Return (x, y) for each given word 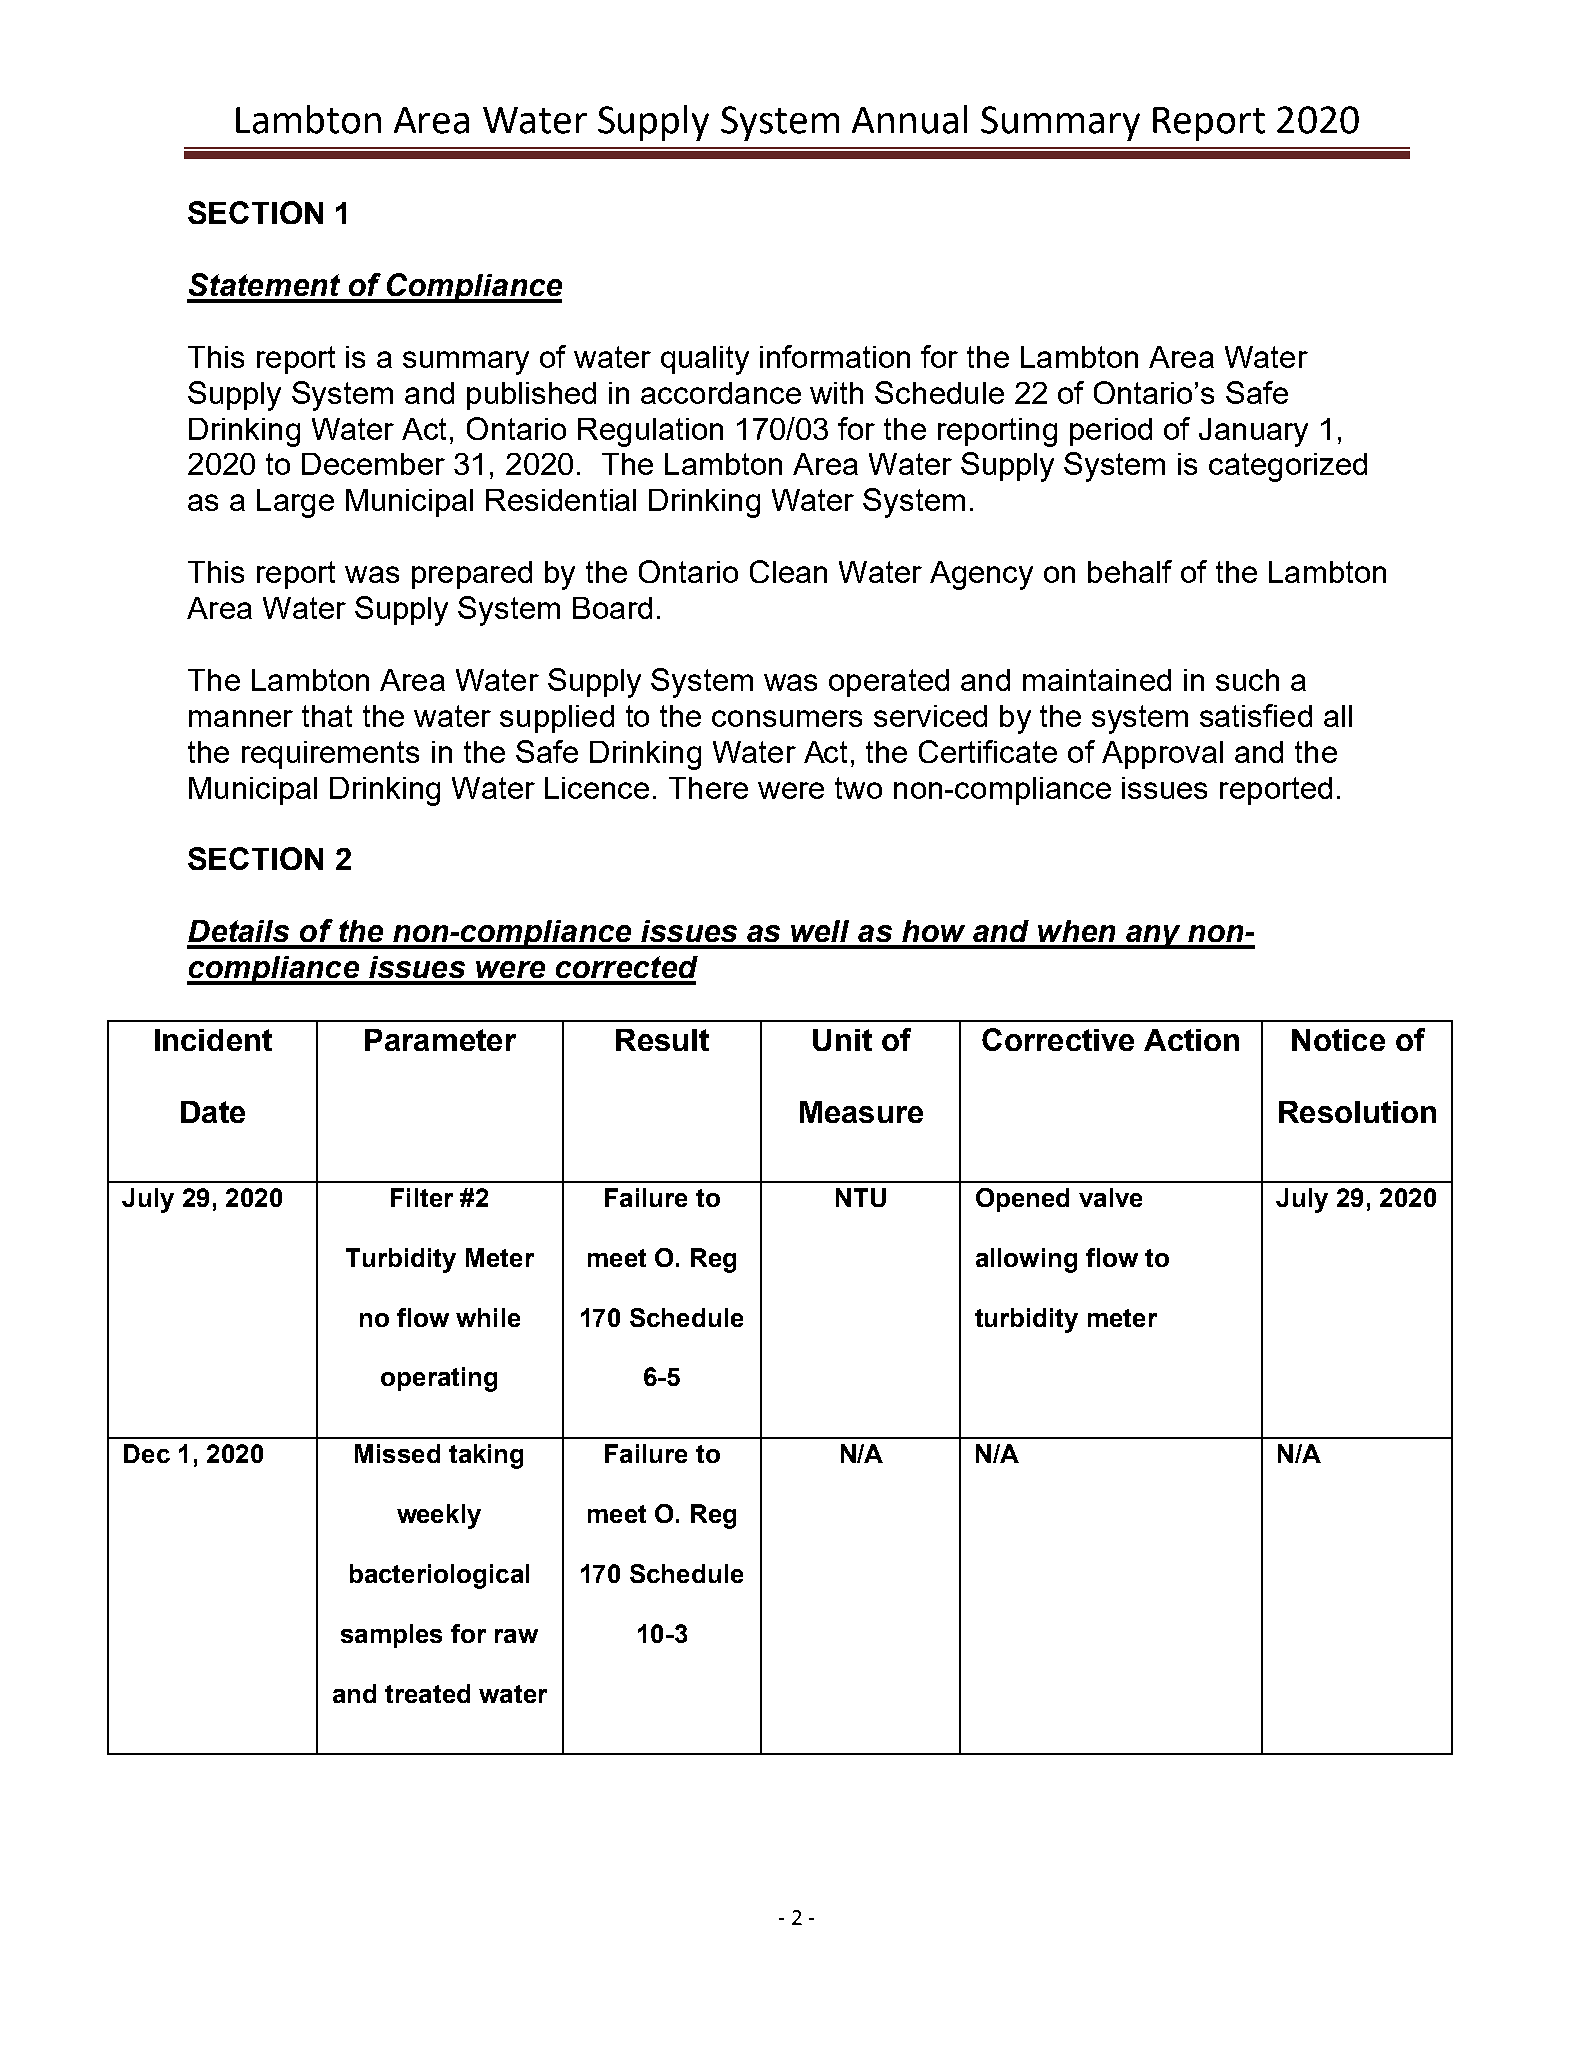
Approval (1162, 755)
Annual (909, 119)
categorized (1288, 467)
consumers (787, 718)
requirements (330, 755)
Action (1191, 1040)
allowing (1026, 1260)
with (836, 393)
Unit (842, 1040)
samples (391, 1636)
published (531, 396)
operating (439, 1379)
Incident (213, 1040)
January (1253, 432)
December (373, 464)
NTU (861, 1197)
